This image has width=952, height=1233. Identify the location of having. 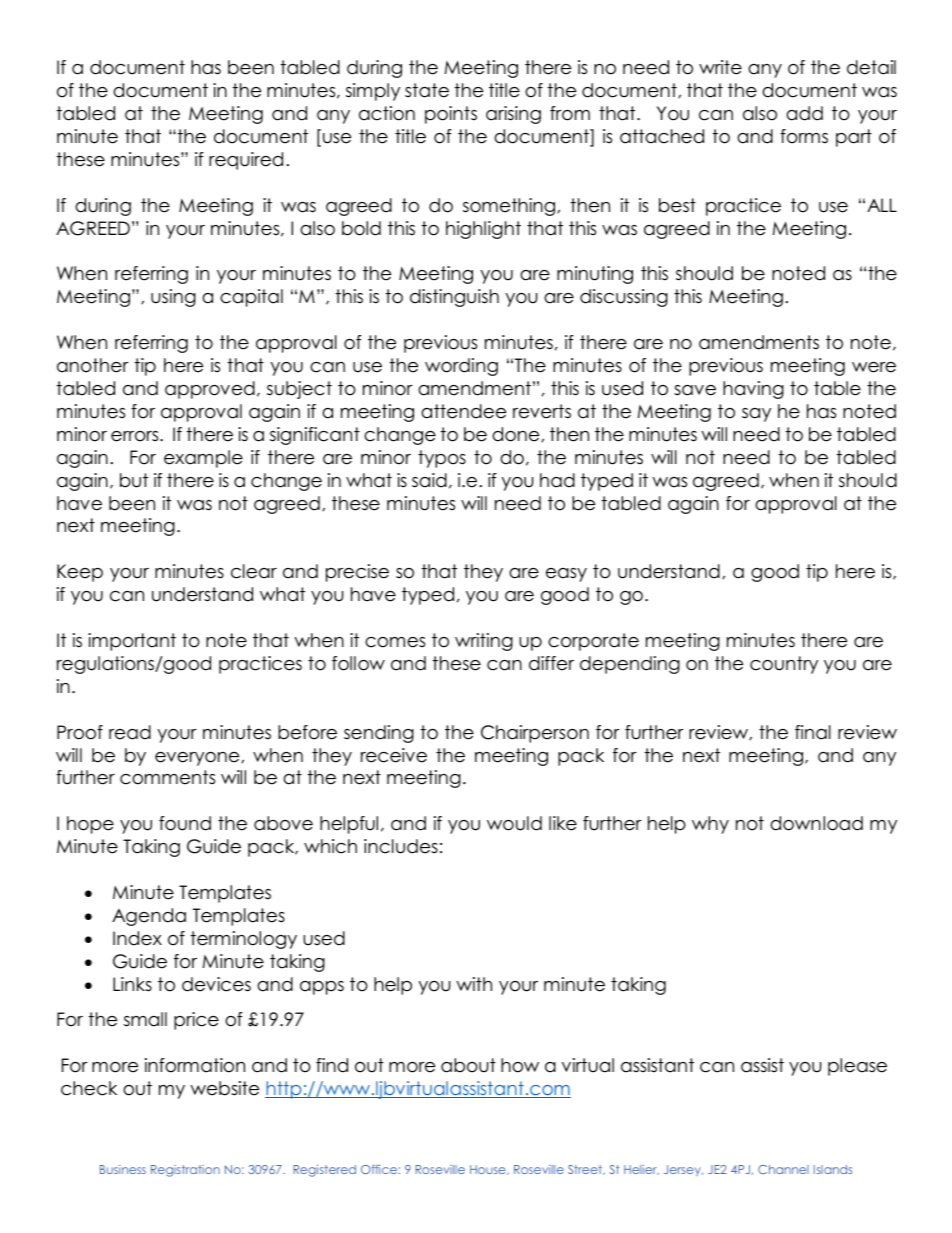
(753, 390).
